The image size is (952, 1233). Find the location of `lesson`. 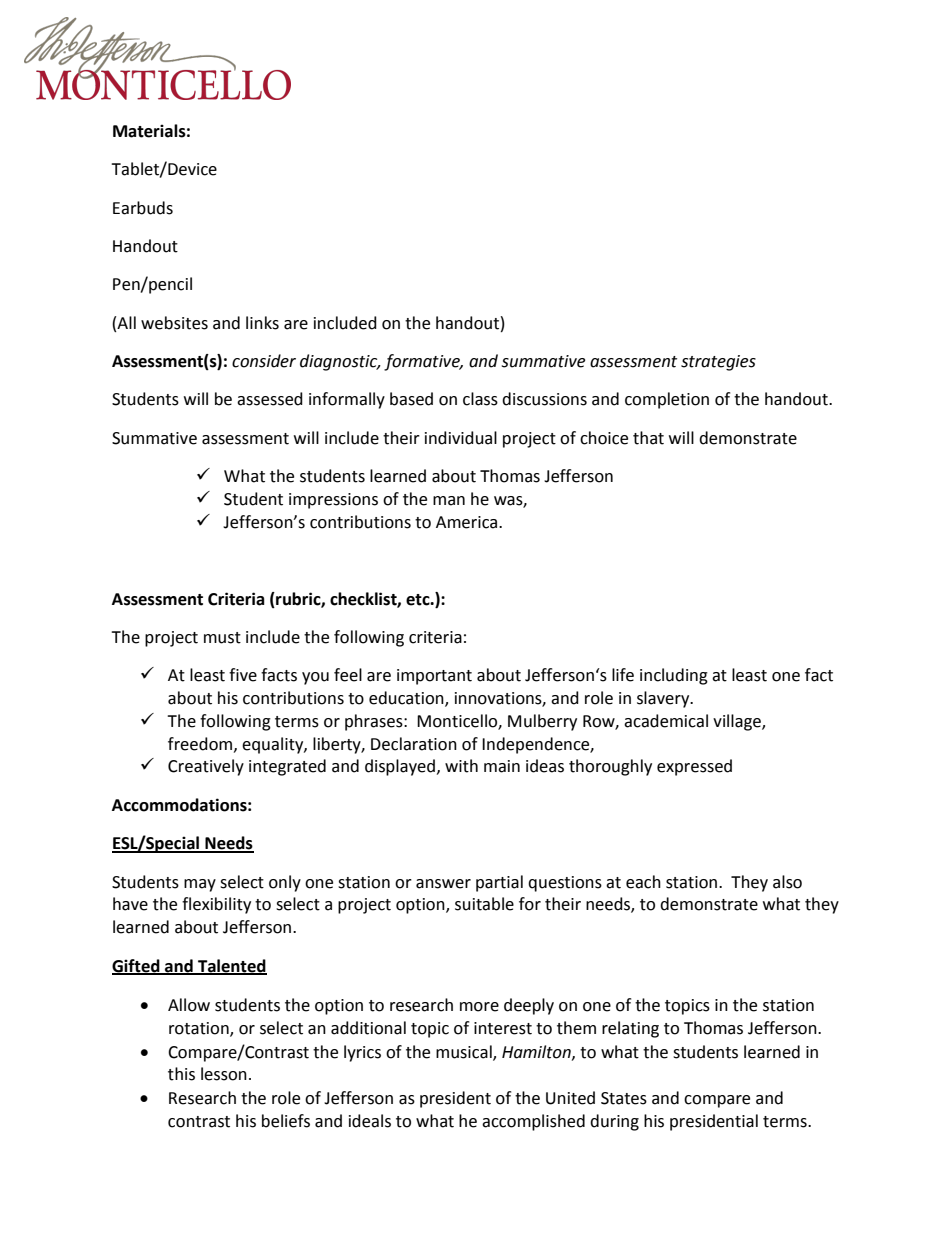

lesson is located at coordinates (224, 1074).
